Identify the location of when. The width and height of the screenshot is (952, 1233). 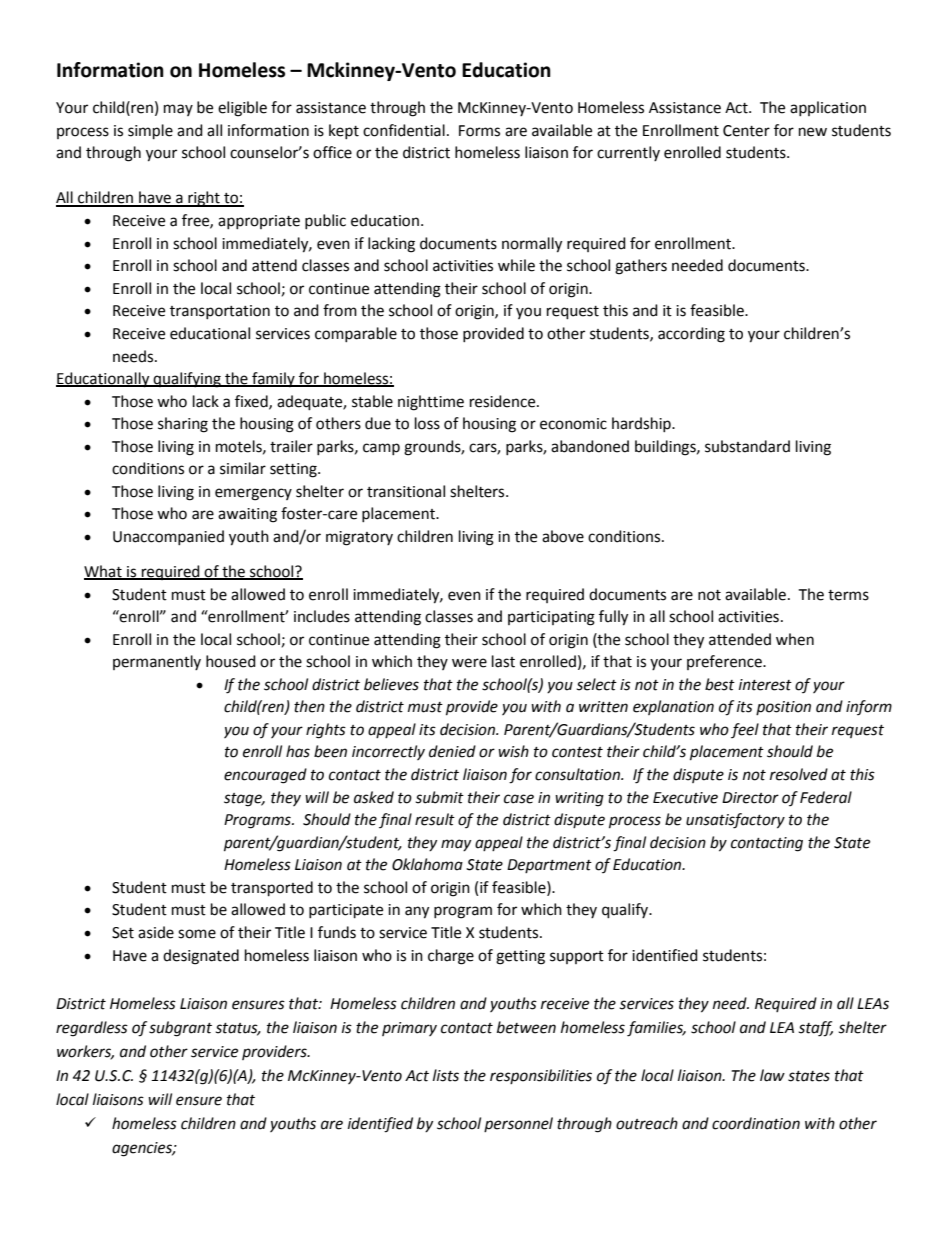
(795, 639).
